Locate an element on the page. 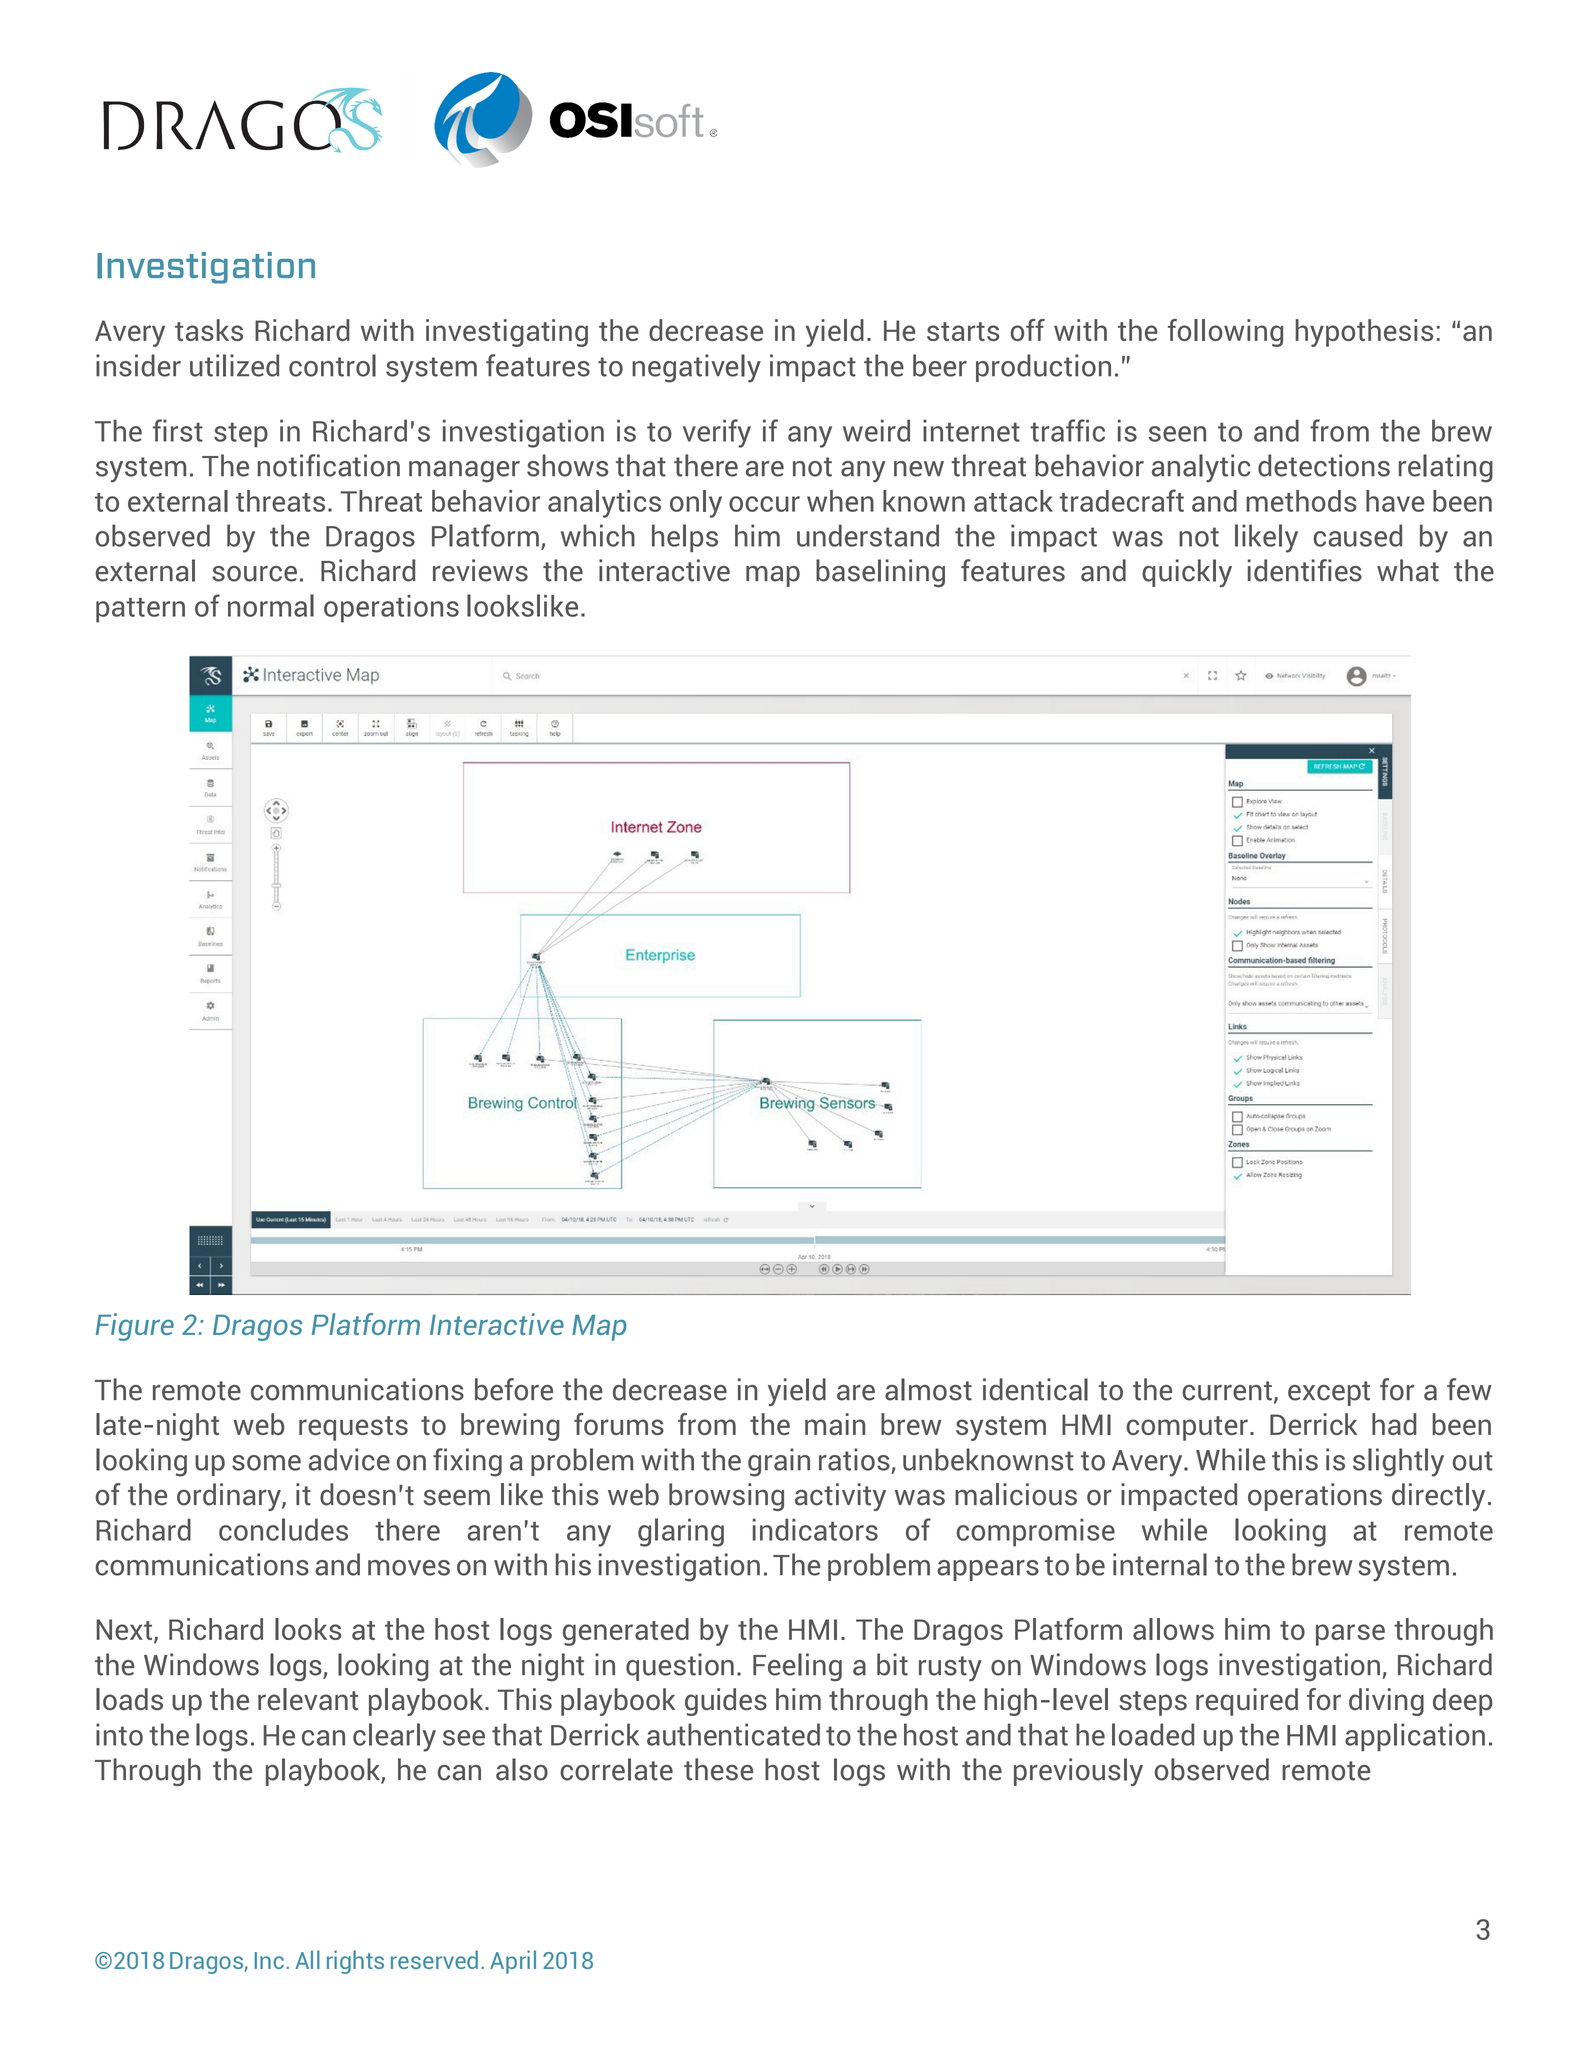 The width and height of the image is (1583, 2049). almost is located at coordinates (928, 1389).
